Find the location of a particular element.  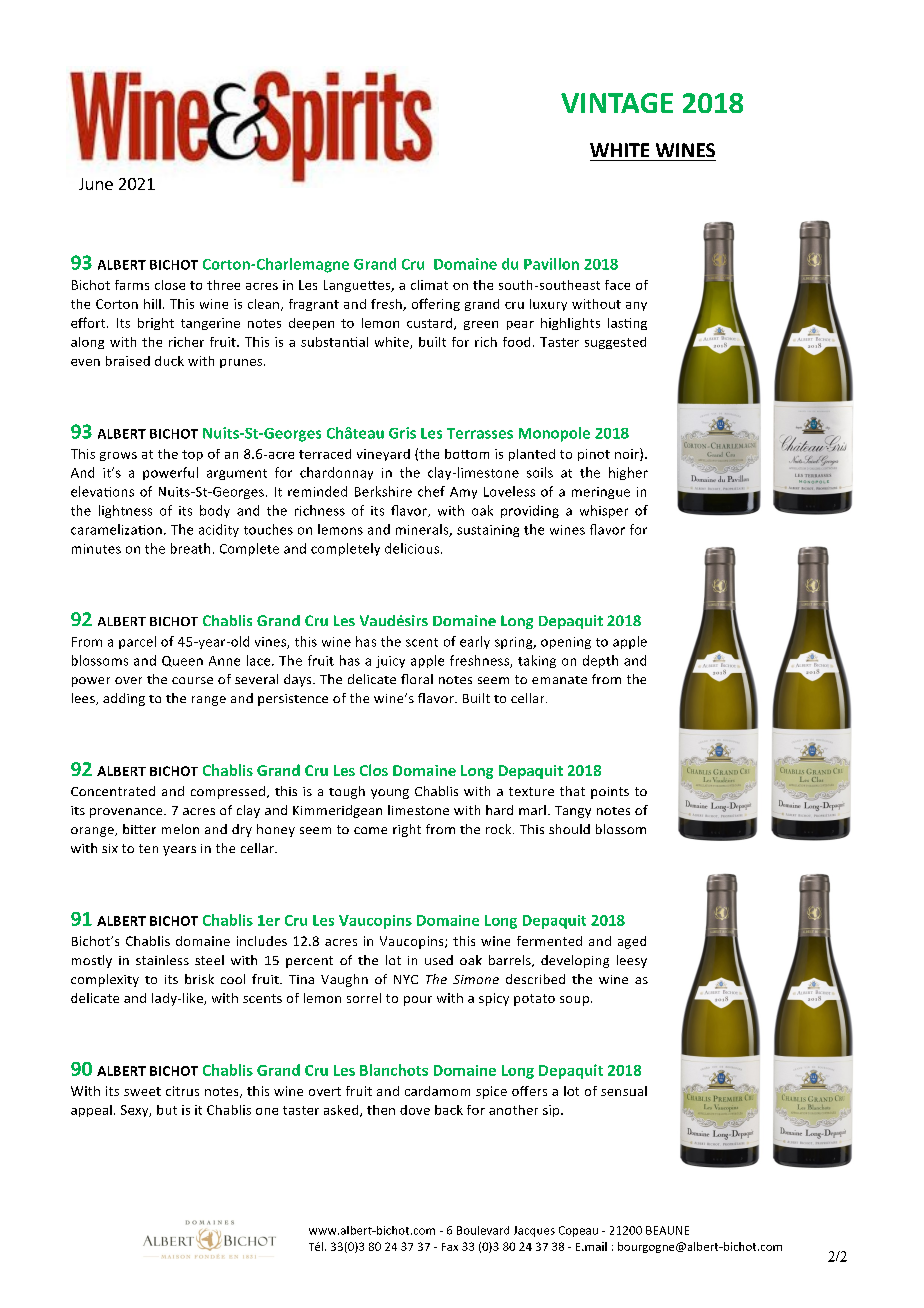

emanate is located at coordinates (559, 680).
